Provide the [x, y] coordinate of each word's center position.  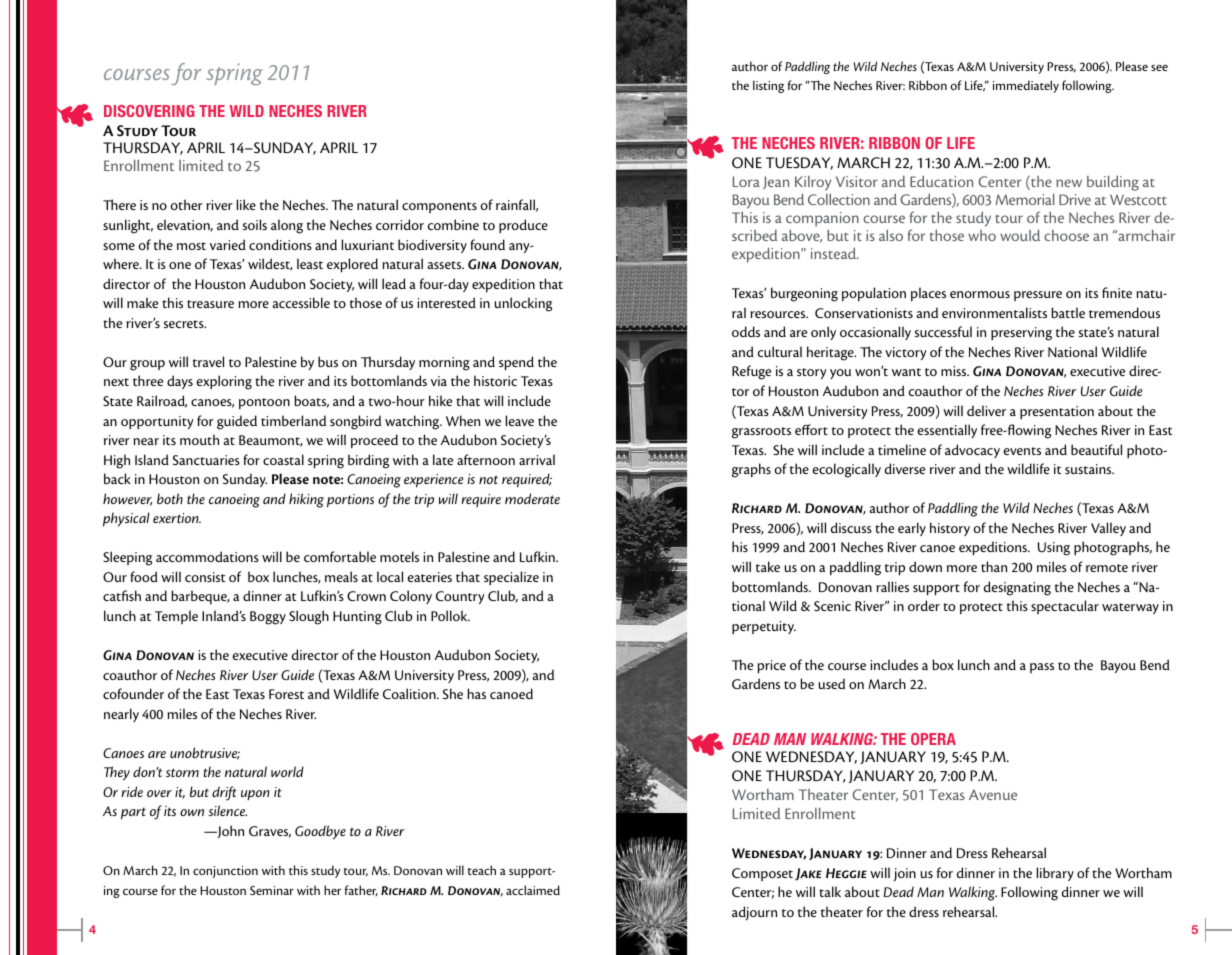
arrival [537, 459]
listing [768, 86]
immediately [1026, 86]
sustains [1089, 469]
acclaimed [533, 890]
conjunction [225, 872]
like [246, 204]
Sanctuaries [206, 460]
